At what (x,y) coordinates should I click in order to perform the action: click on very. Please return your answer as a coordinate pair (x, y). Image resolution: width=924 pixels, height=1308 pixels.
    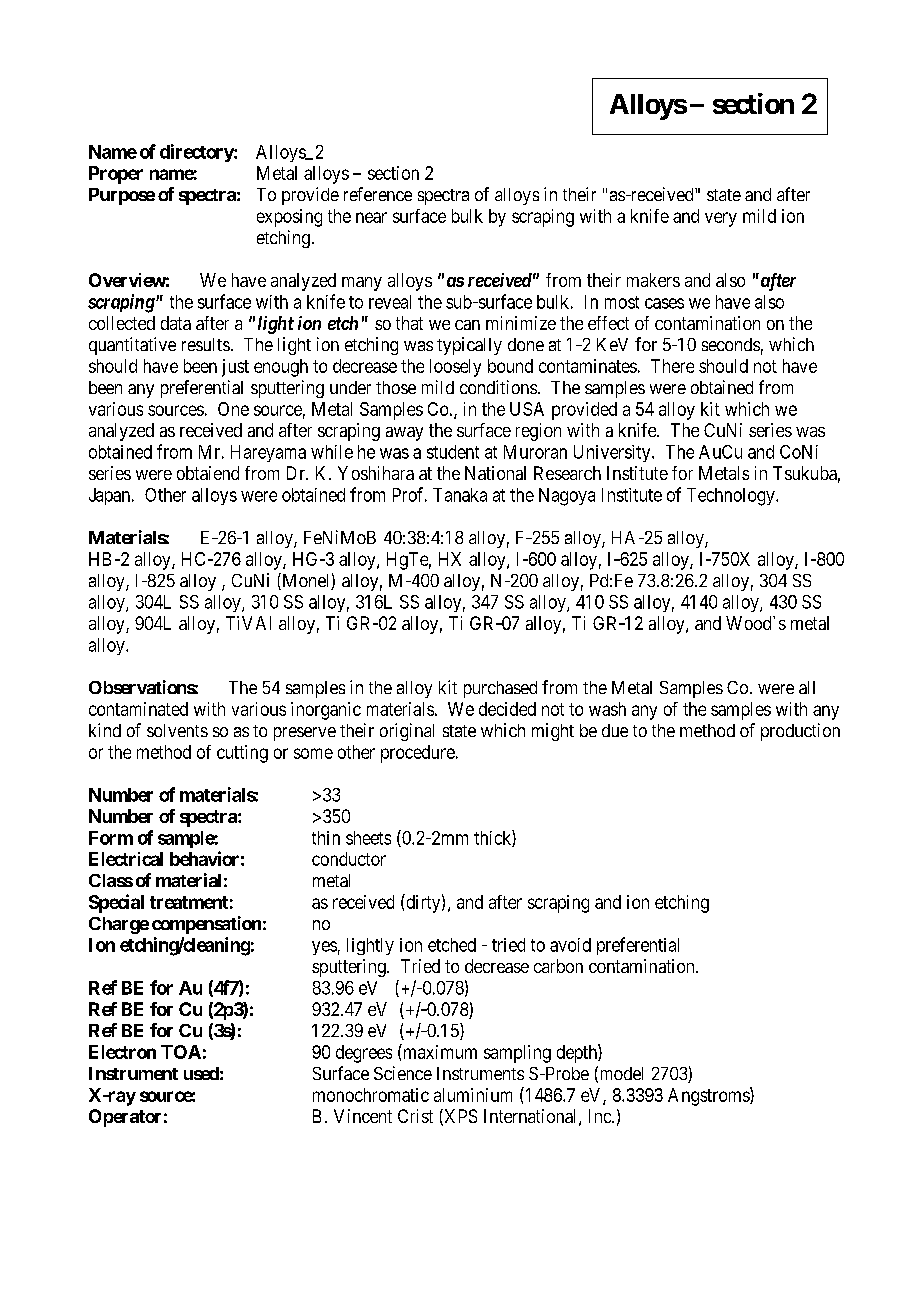
    Looking at the image, I should click on (721, 219).
